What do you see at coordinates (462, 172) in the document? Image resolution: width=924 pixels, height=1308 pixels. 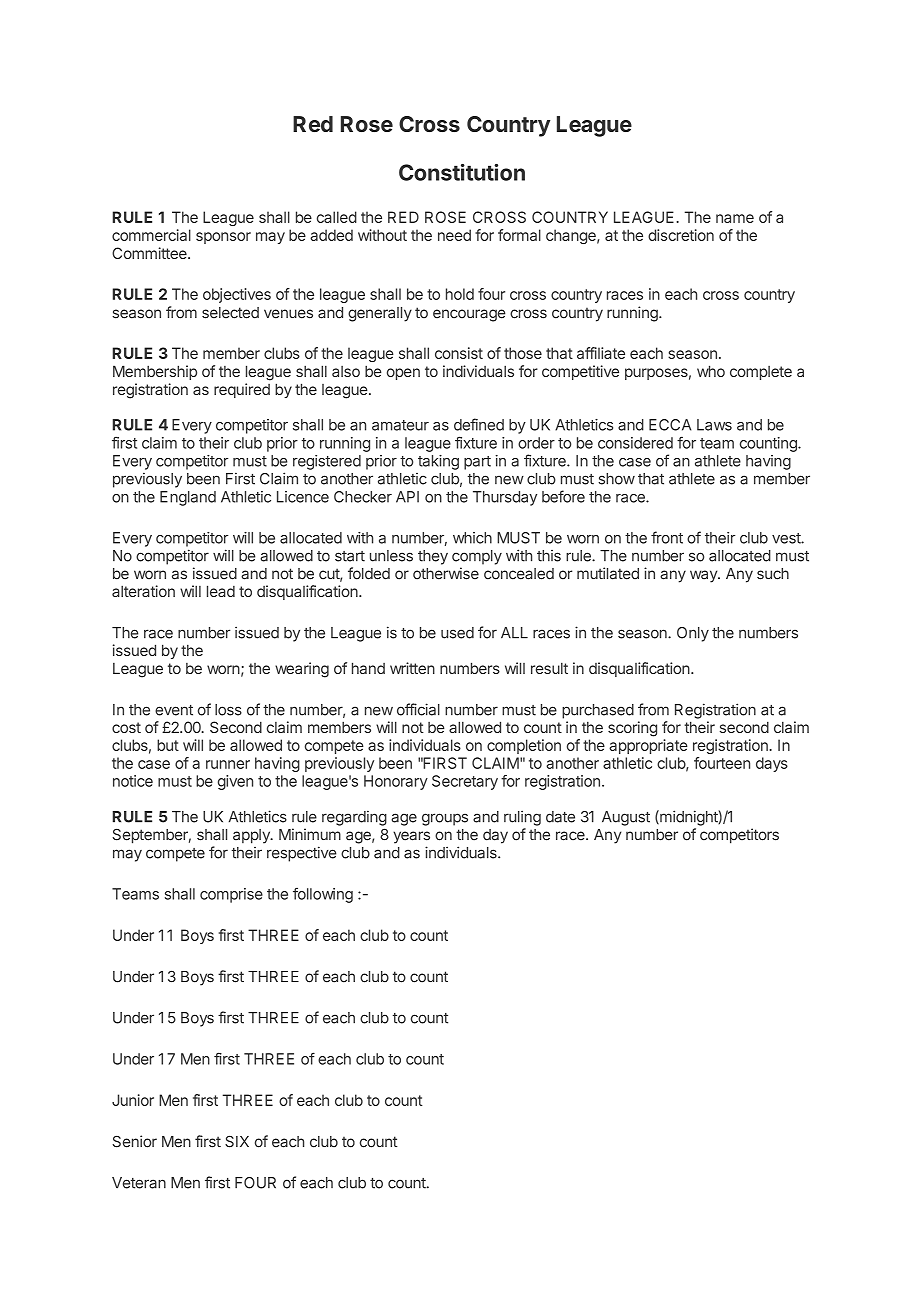 I see `Constitution` at bounding box center [462, 172].
